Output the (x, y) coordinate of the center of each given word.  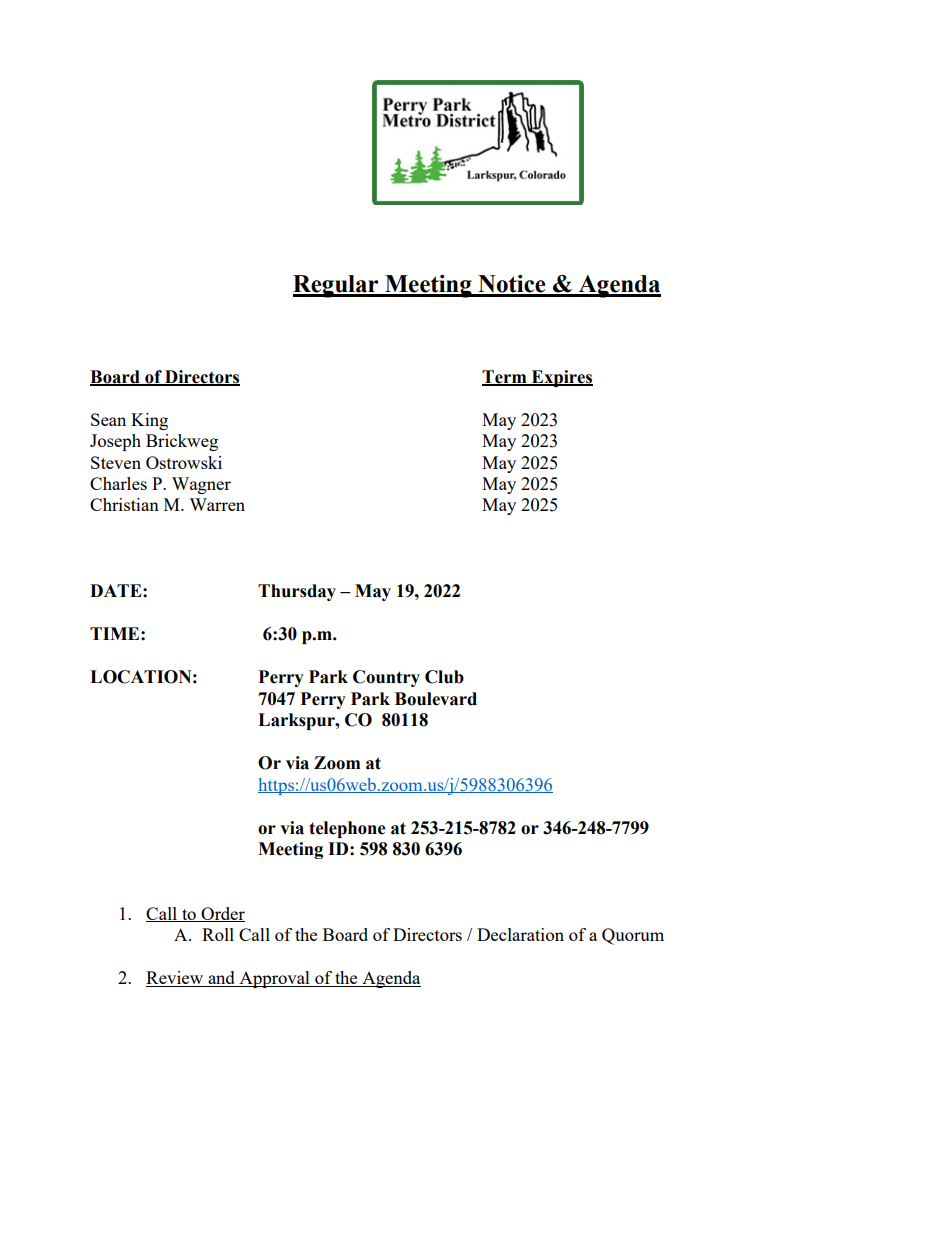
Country (386, 678)
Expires (561, 378)
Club (444, 677)
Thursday (297, 592)
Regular (337, 286)
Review (176, 979)
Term (505, 377)
